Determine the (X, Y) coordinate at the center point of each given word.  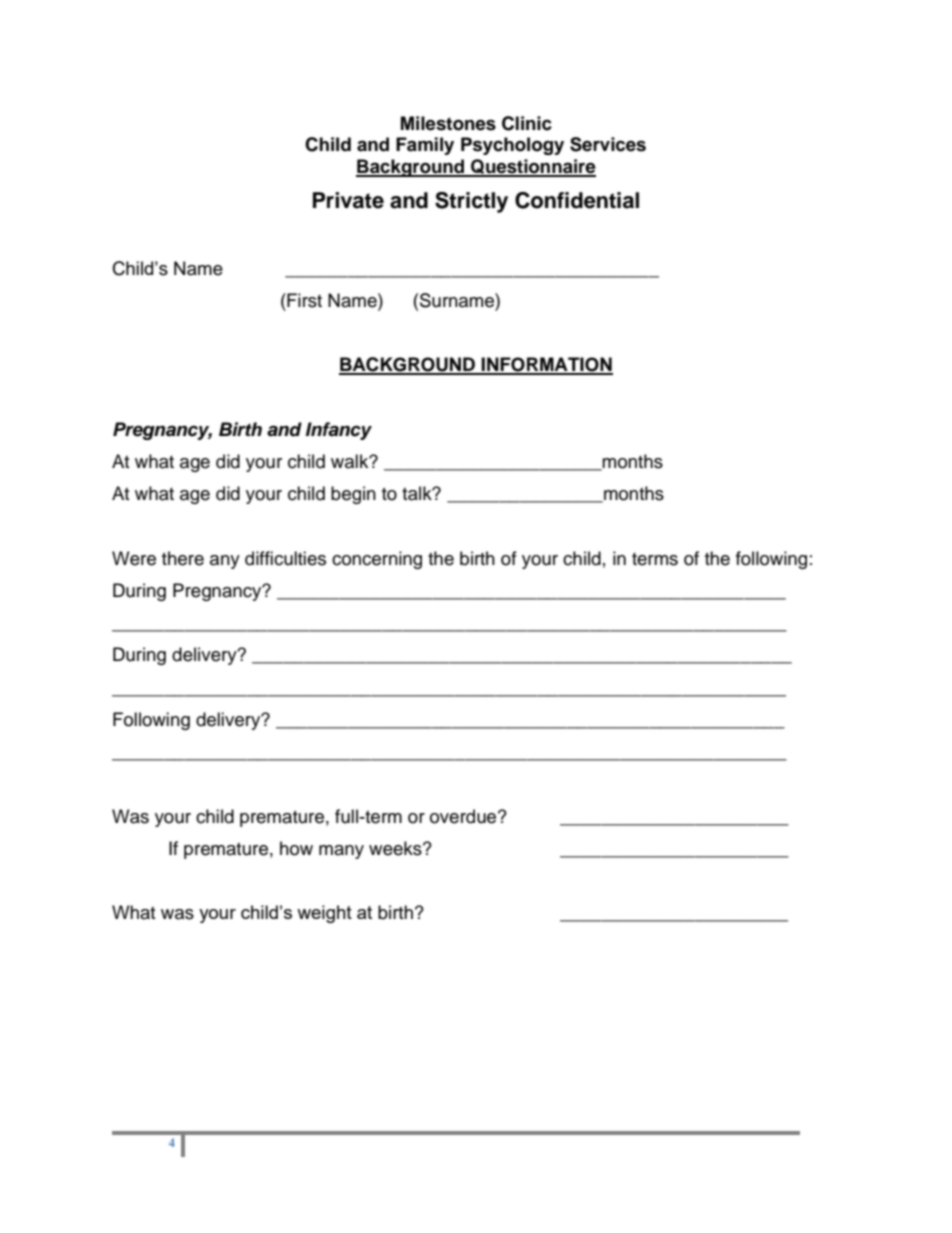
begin (353, 495)
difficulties (285, 558)
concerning (377, 560)
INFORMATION (546, 365)
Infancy (339, 431)
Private (348, 200)
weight (324, 914)
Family (425, 146)
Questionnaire (532, 167)
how (296, 848)
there (183, 558)
